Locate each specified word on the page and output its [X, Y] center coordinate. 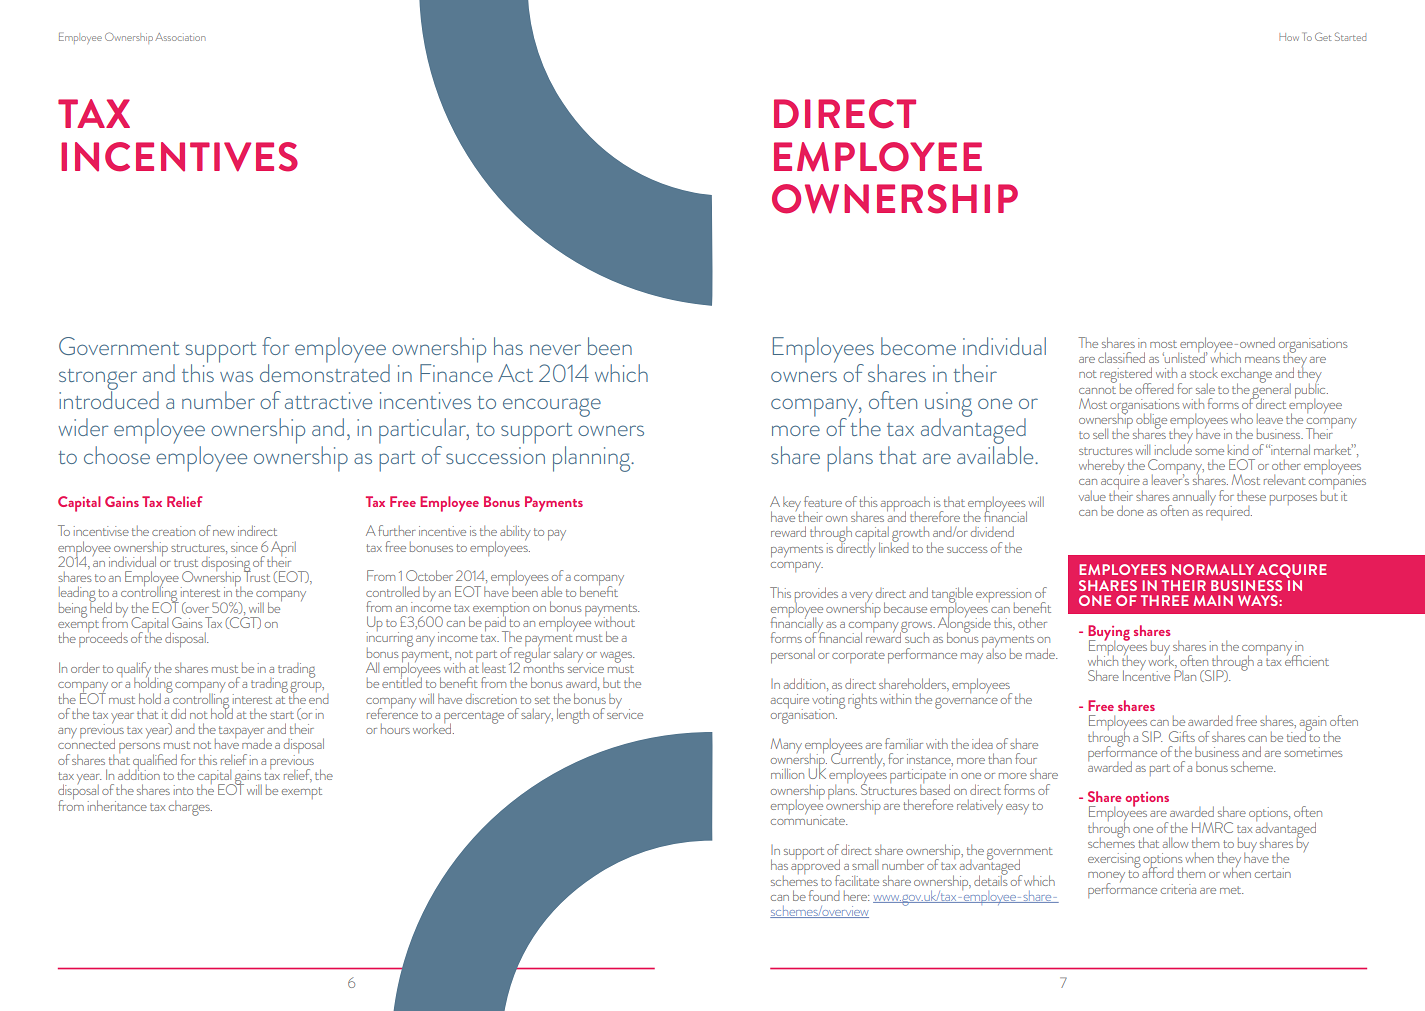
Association [180, 37]
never [555, 349]
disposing [226, 565]
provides [816, 596]
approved [815, 867]
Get [1323, 36]
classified [1121, 357]
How [1289, 37]
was [236, 376]
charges [190, 808]
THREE [1165, 600]
